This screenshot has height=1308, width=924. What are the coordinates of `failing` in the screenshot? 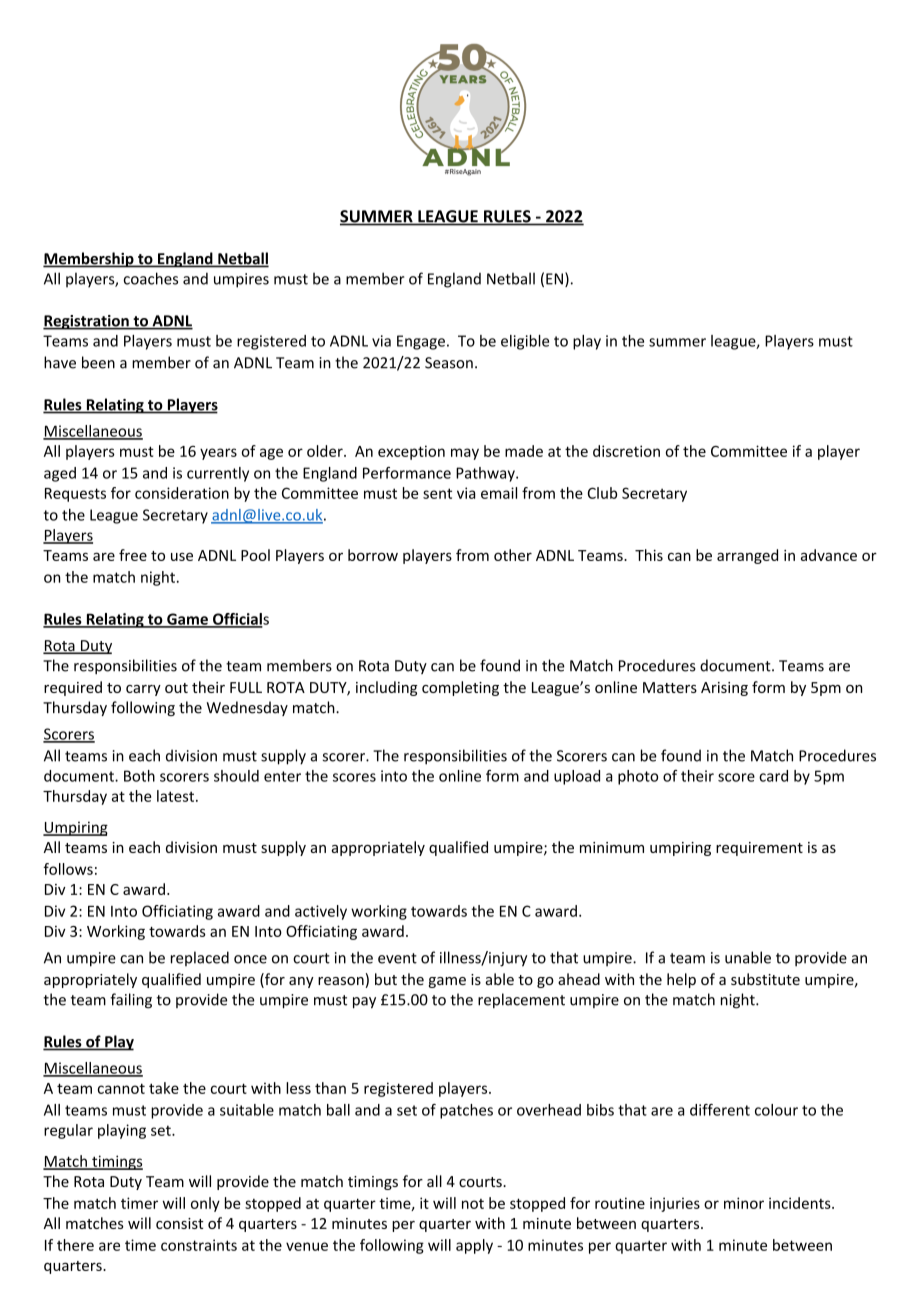 It's located at (131, 1001).
